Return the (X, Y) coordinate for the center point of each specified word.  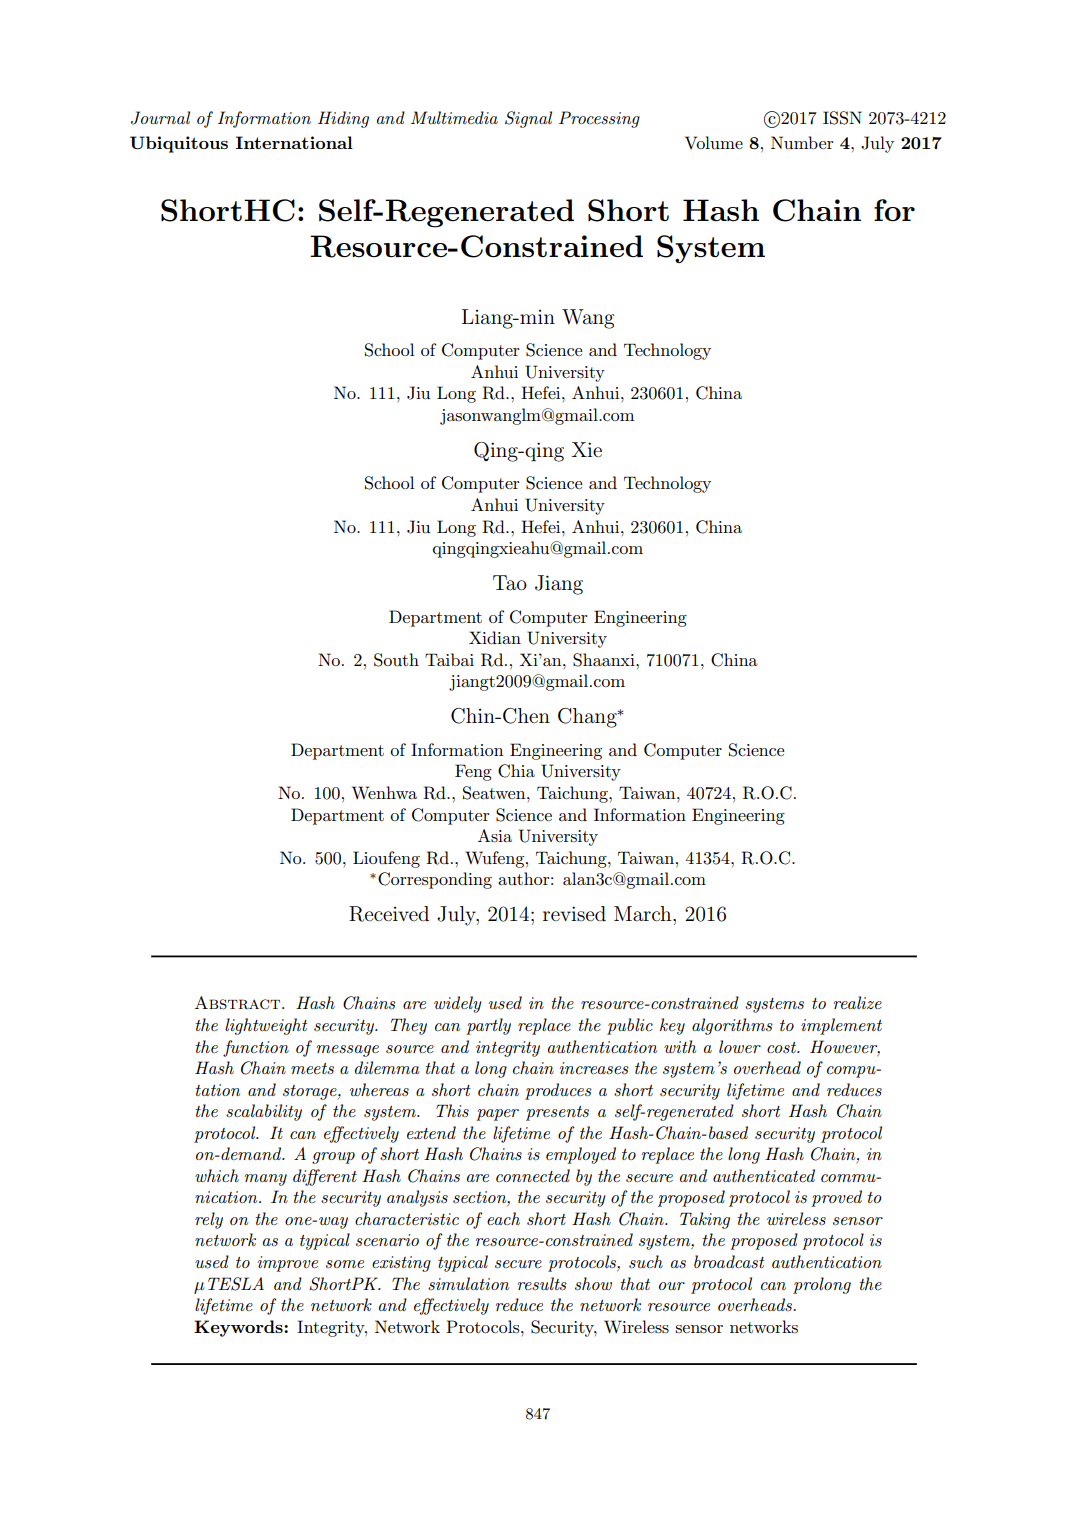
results (542, 1284)
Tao (510, 583)
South (396, 660)
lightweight (266, 1026)
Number (802, 142)
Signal (528, 119)
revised (574, 914)
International (294, 142)
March (644, 914)
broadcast (729, 1261)
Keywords (239, 1328)
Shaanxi (605, 660)
